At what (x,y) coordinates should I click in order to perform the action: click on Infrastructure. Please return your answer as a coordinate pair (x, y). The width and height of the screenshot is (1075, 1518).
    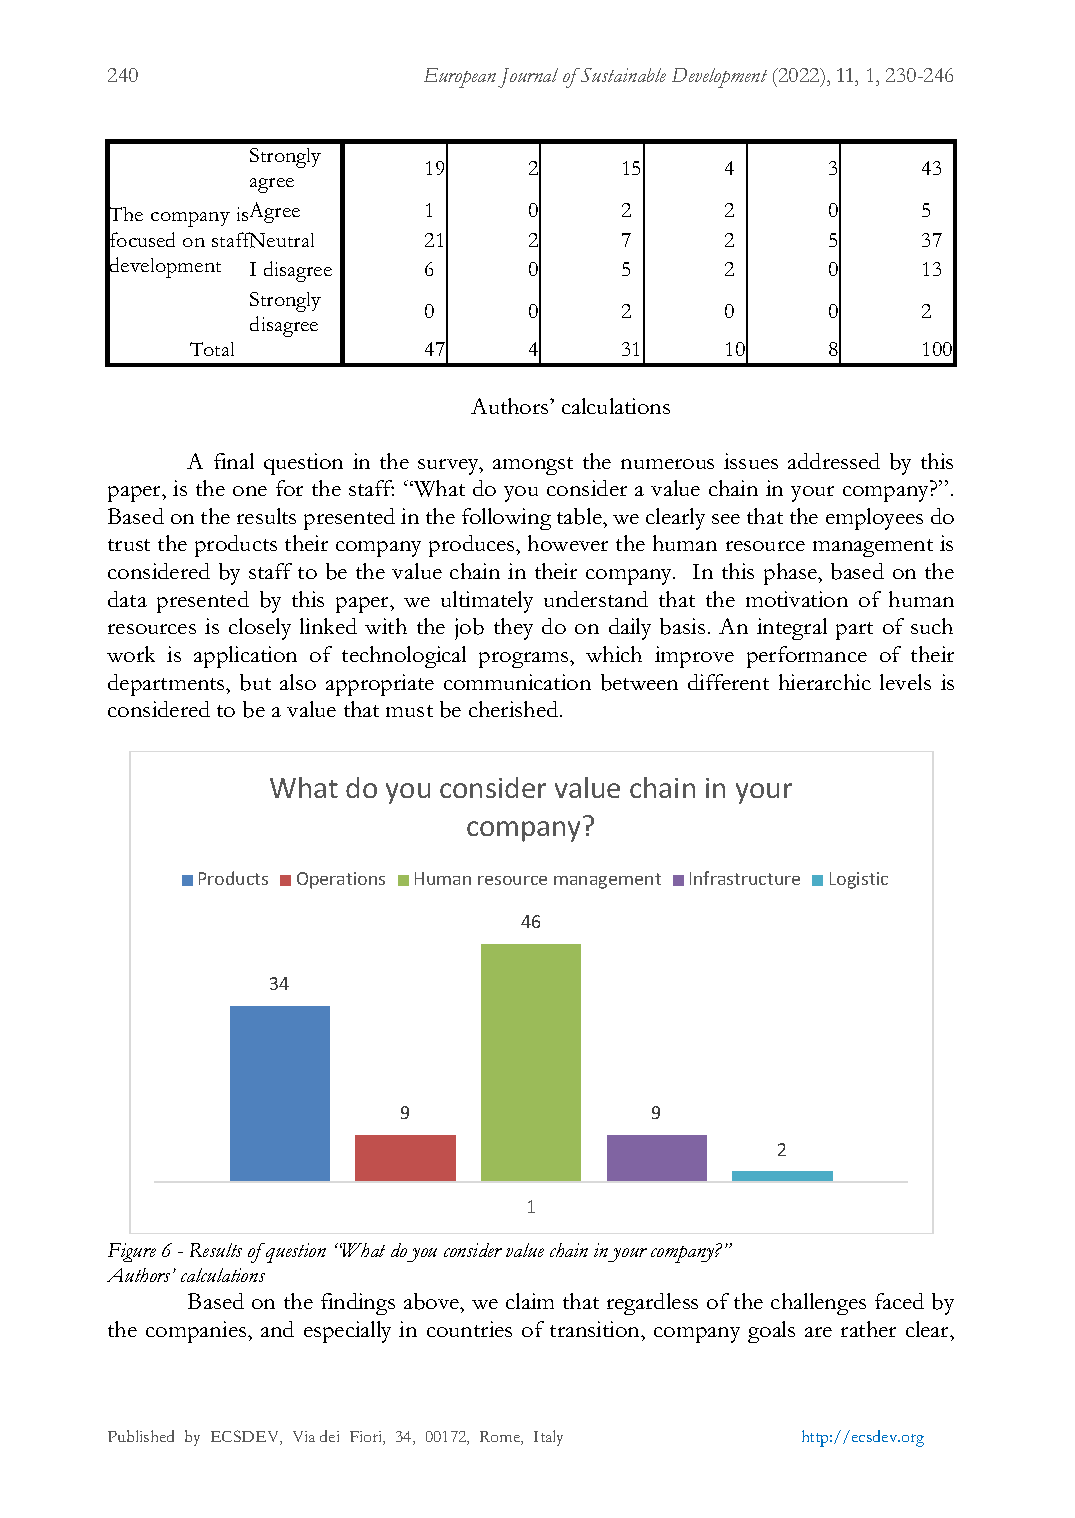
    Looking at the image, I should click on (745, 878).
